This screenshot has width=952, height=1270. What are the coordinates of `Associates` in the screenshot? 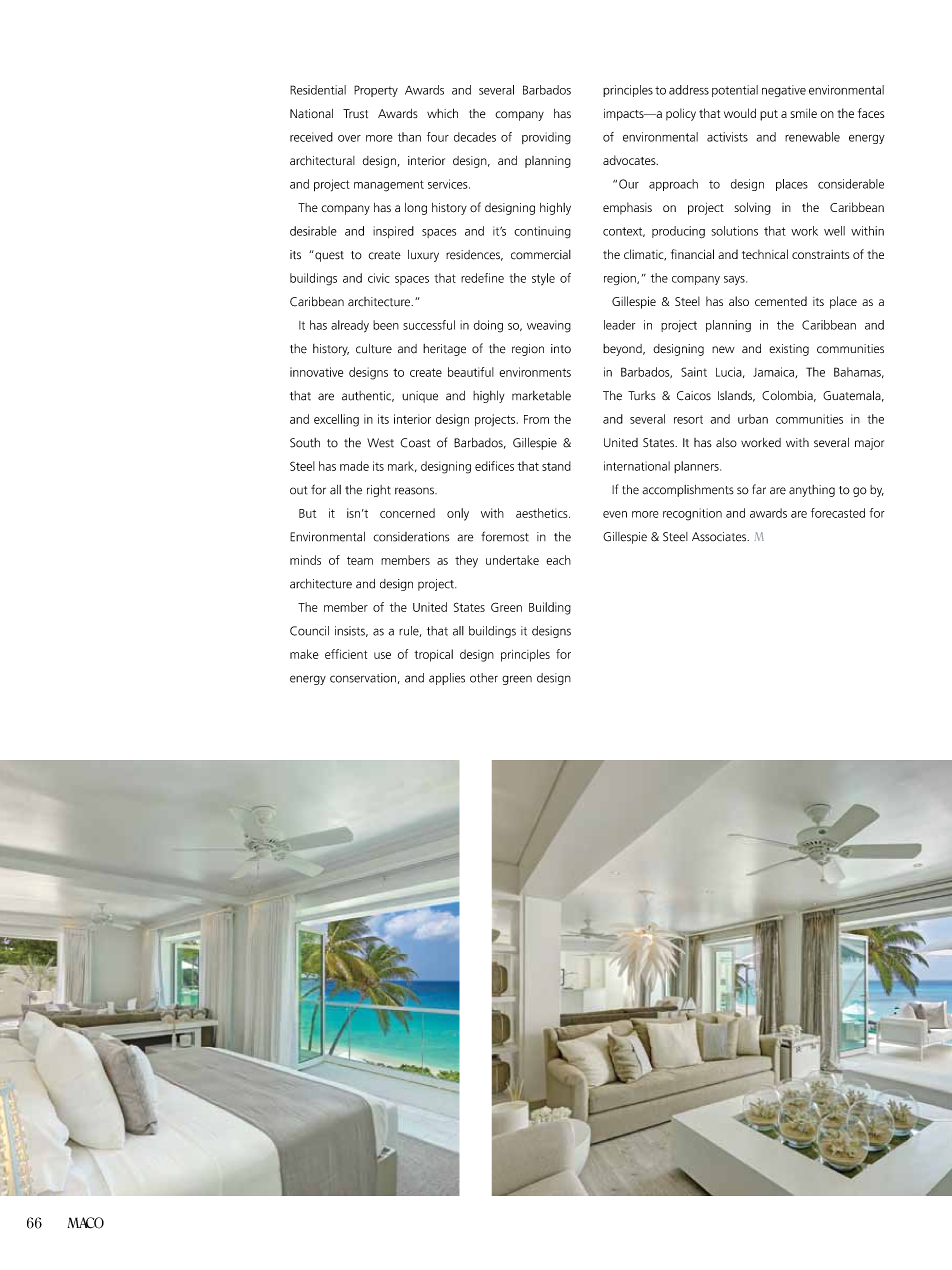 It's located at (720, 537).
